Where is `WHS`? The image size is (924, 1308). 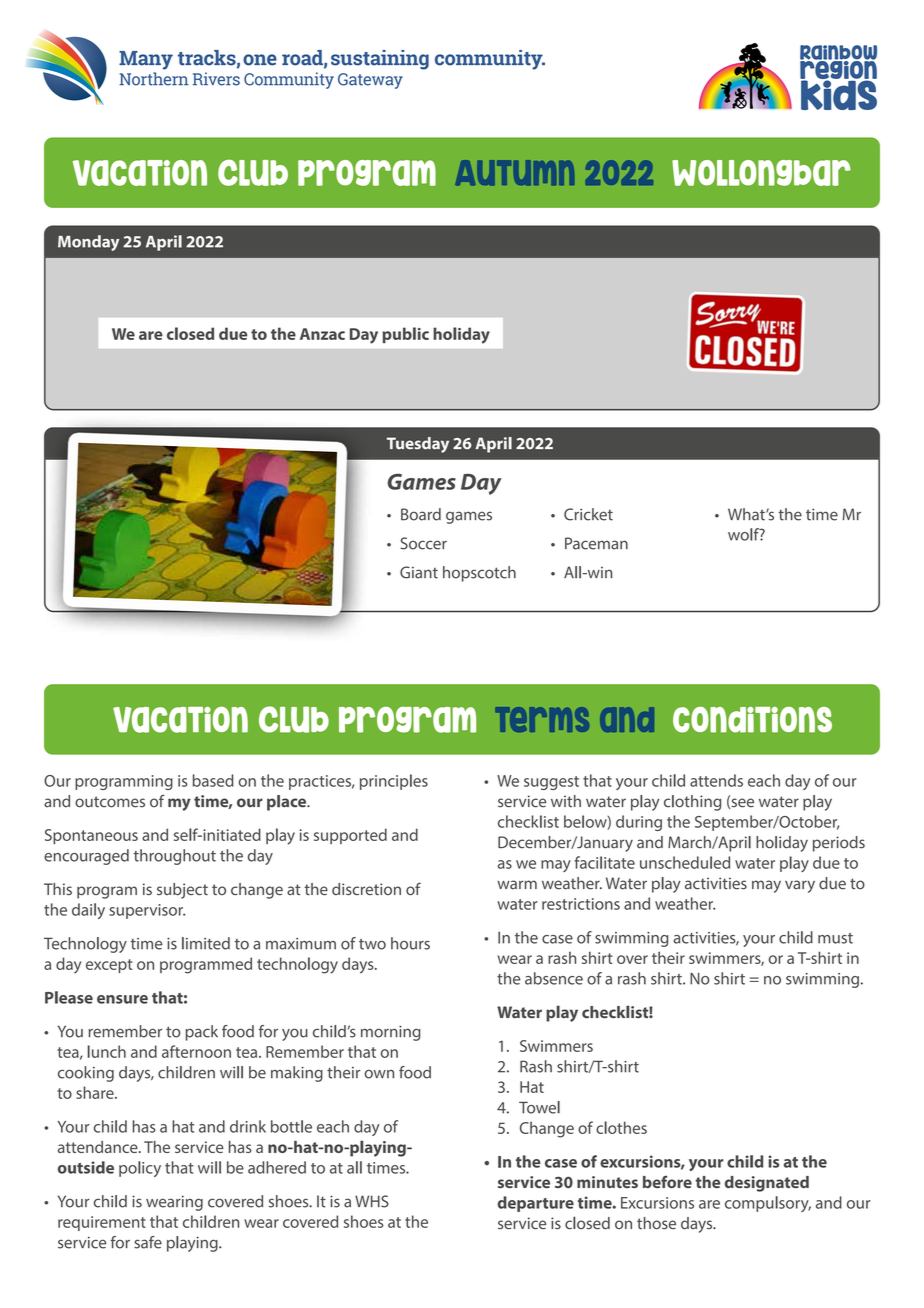
WHS is located at coordinates (372, 1201).
